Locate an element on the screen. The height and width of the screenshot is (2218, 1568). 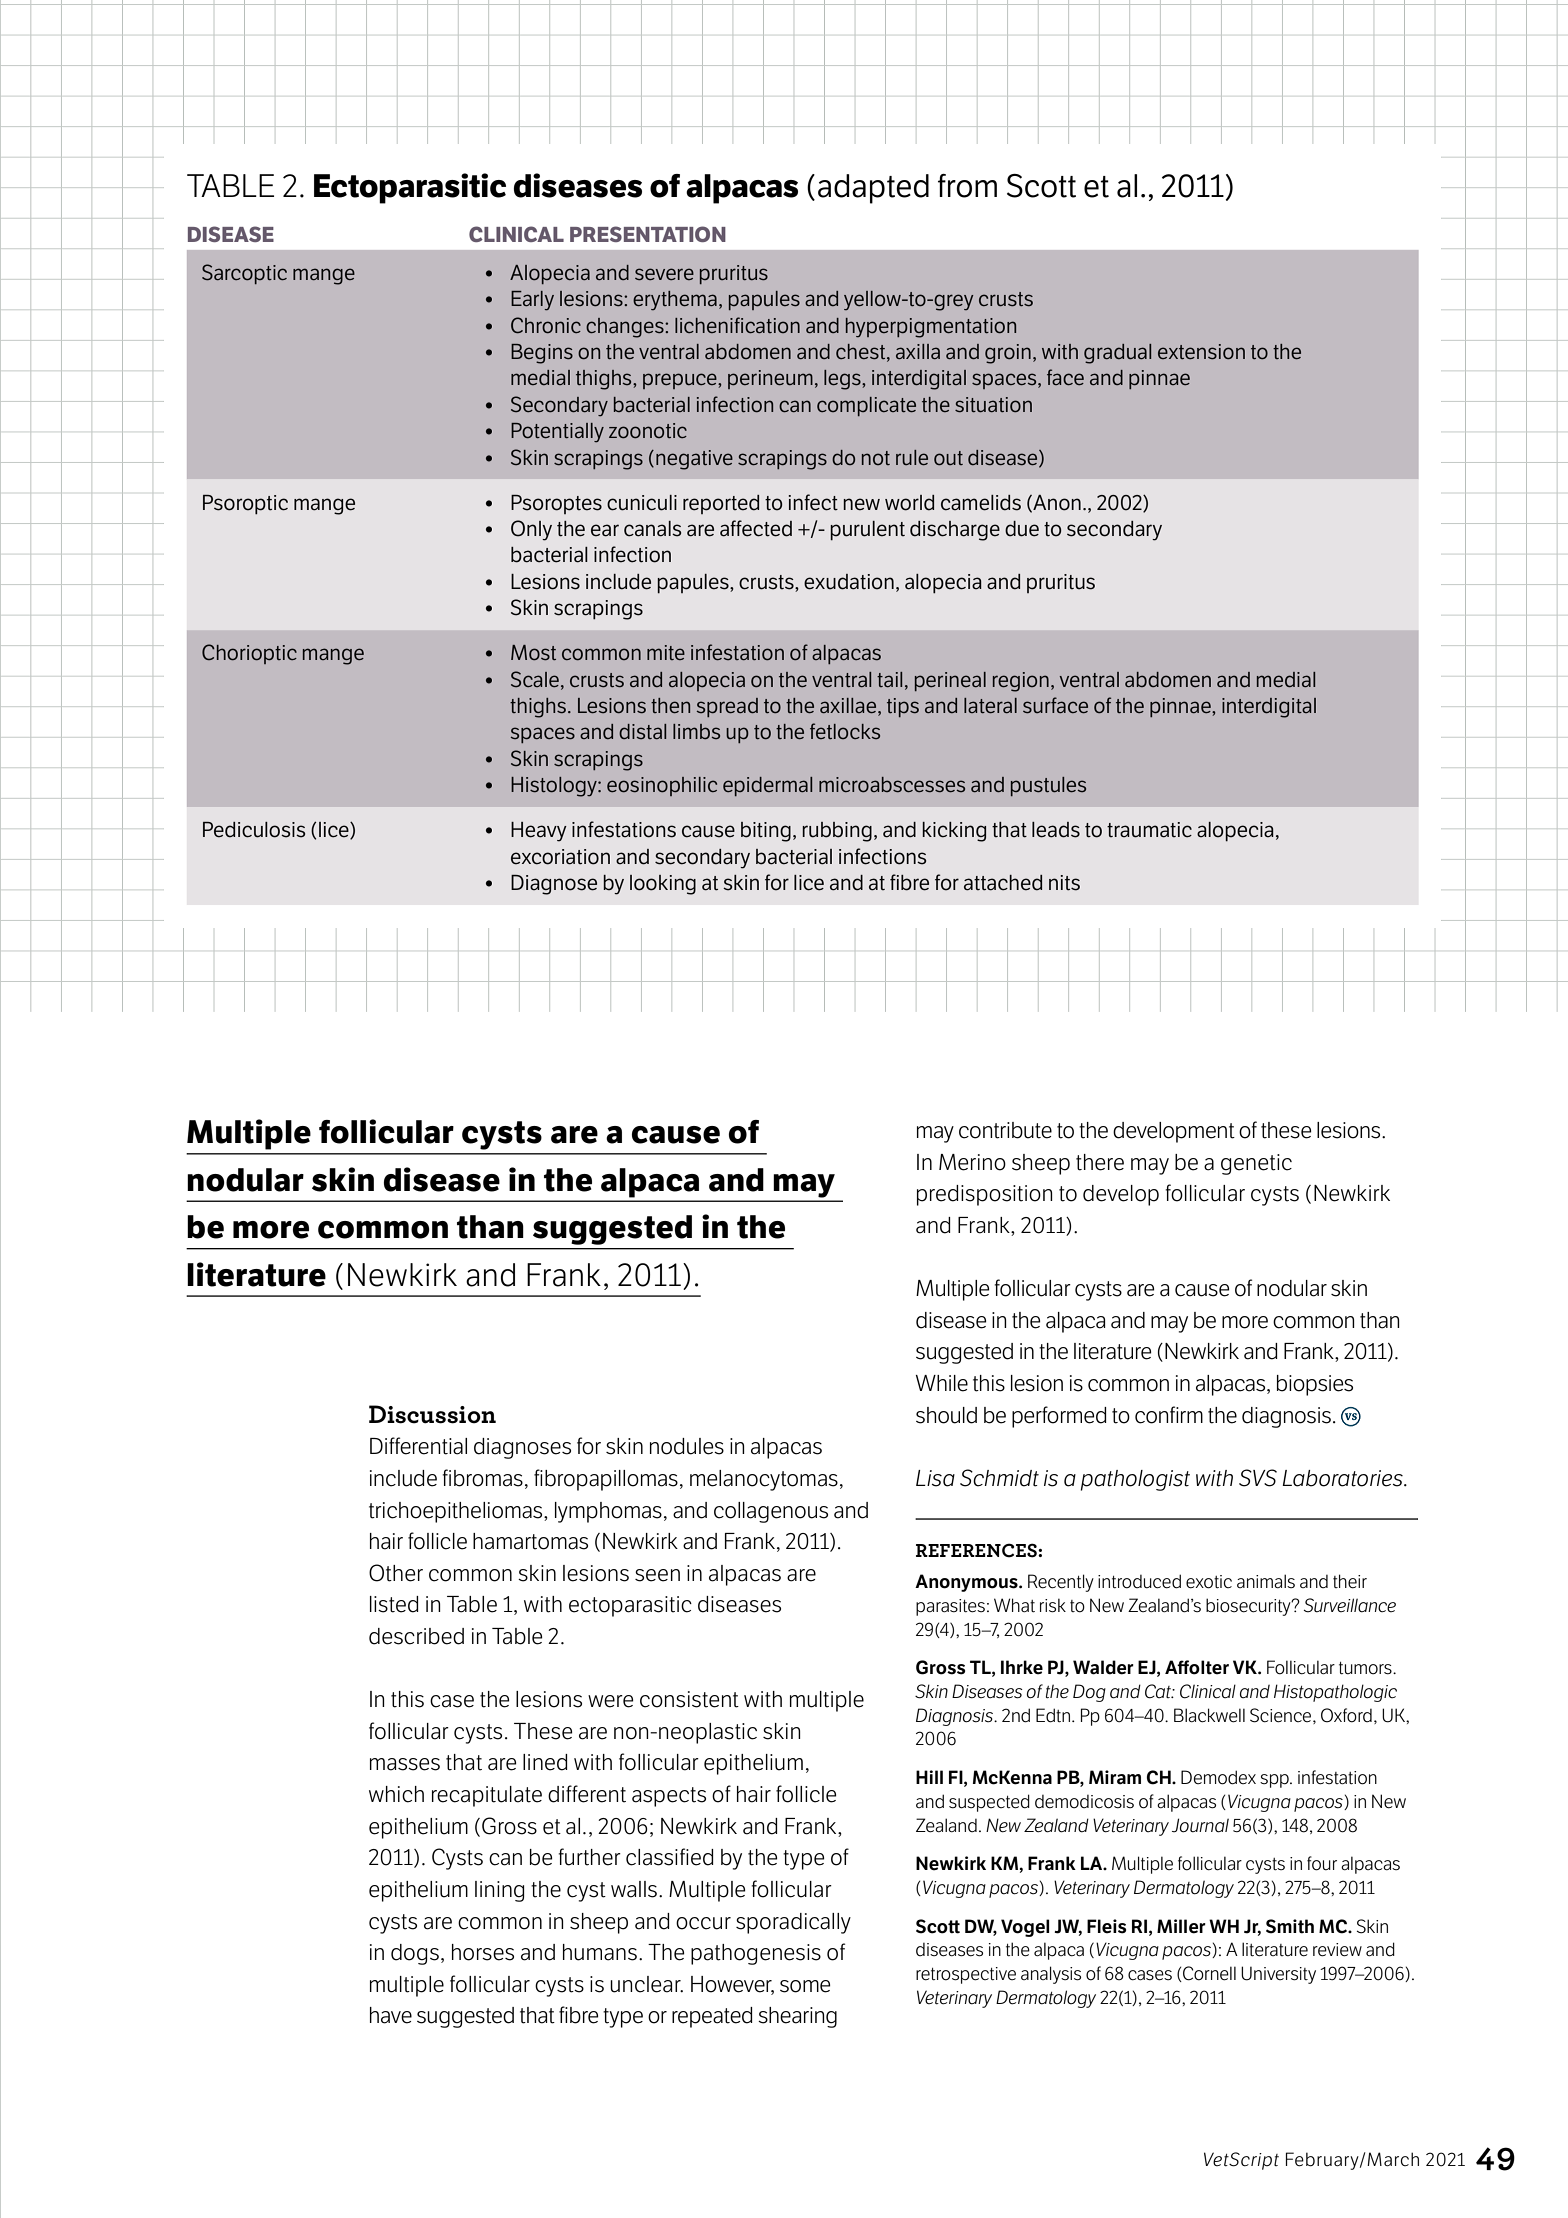
While is located at coordinates (942, 1383).
